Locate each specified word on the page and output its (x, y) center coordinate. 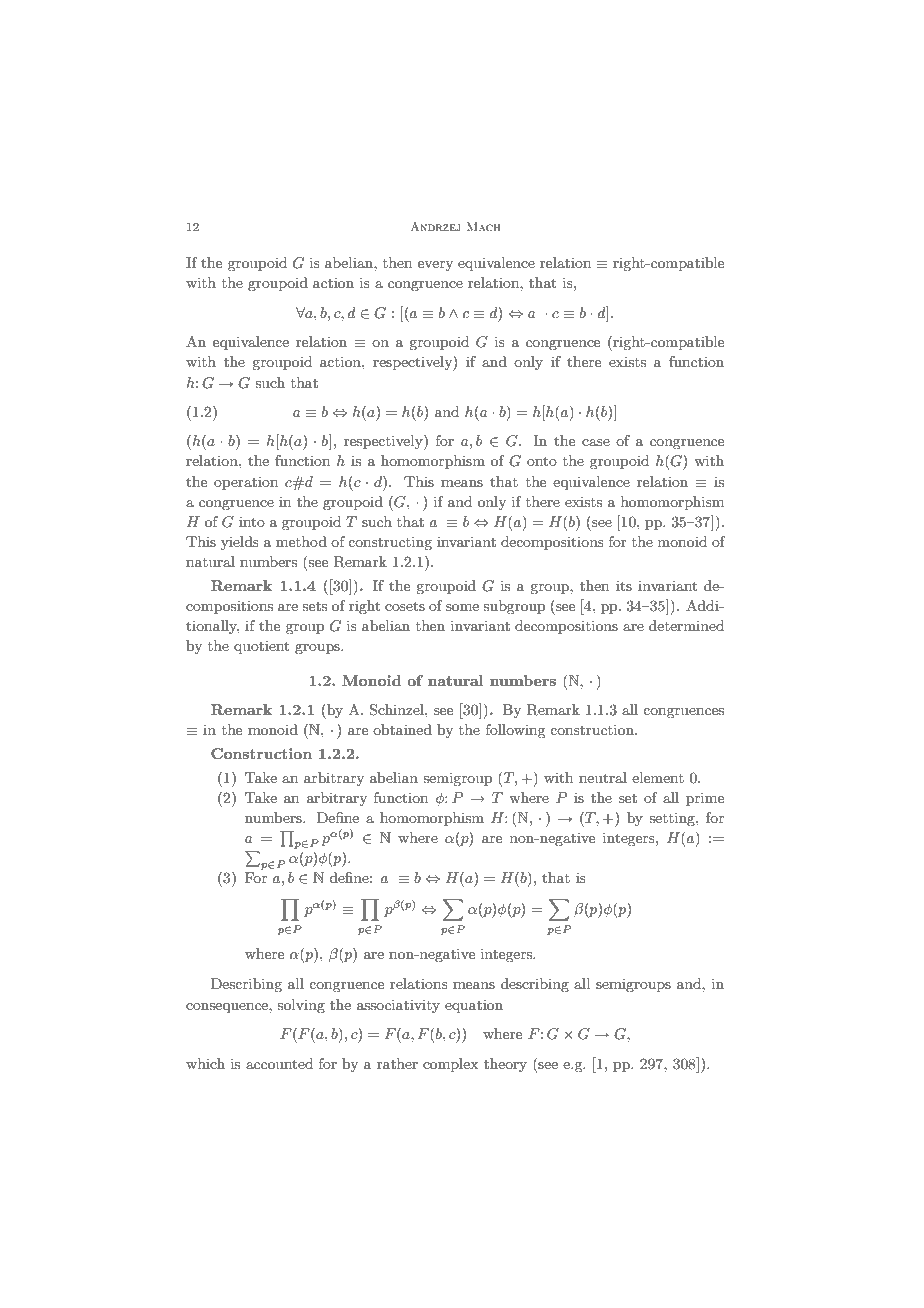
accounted (279, 1063)
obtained (402, 729)
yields (240, 543)
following (515, 731)
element (658, 777)
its (624, 585)
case (596, 442)
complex (450, 1065)
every (435, 266)
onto (542, 461)
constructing (390, 543)
